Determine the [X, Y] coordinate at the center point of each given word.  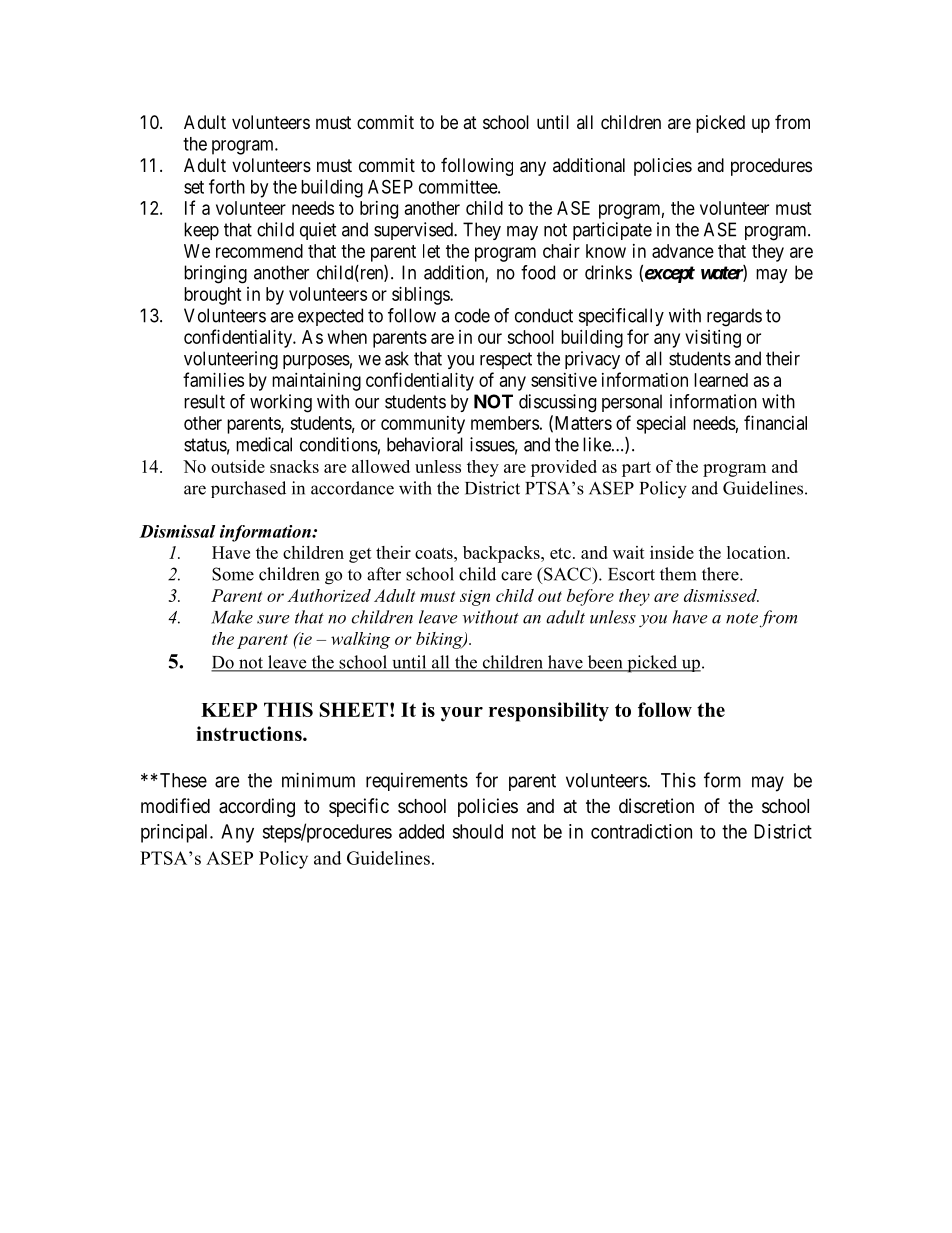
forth [227, 186]
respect [506, 360]
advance [683, 251]
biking [440, 640]
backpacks [502, 554]
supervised [414, 231]
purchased [248, 489]
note [742, 618]
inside [672, 552]
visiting [713, 339]
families [213, 379]
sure [273, 619]
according [257, 807]
